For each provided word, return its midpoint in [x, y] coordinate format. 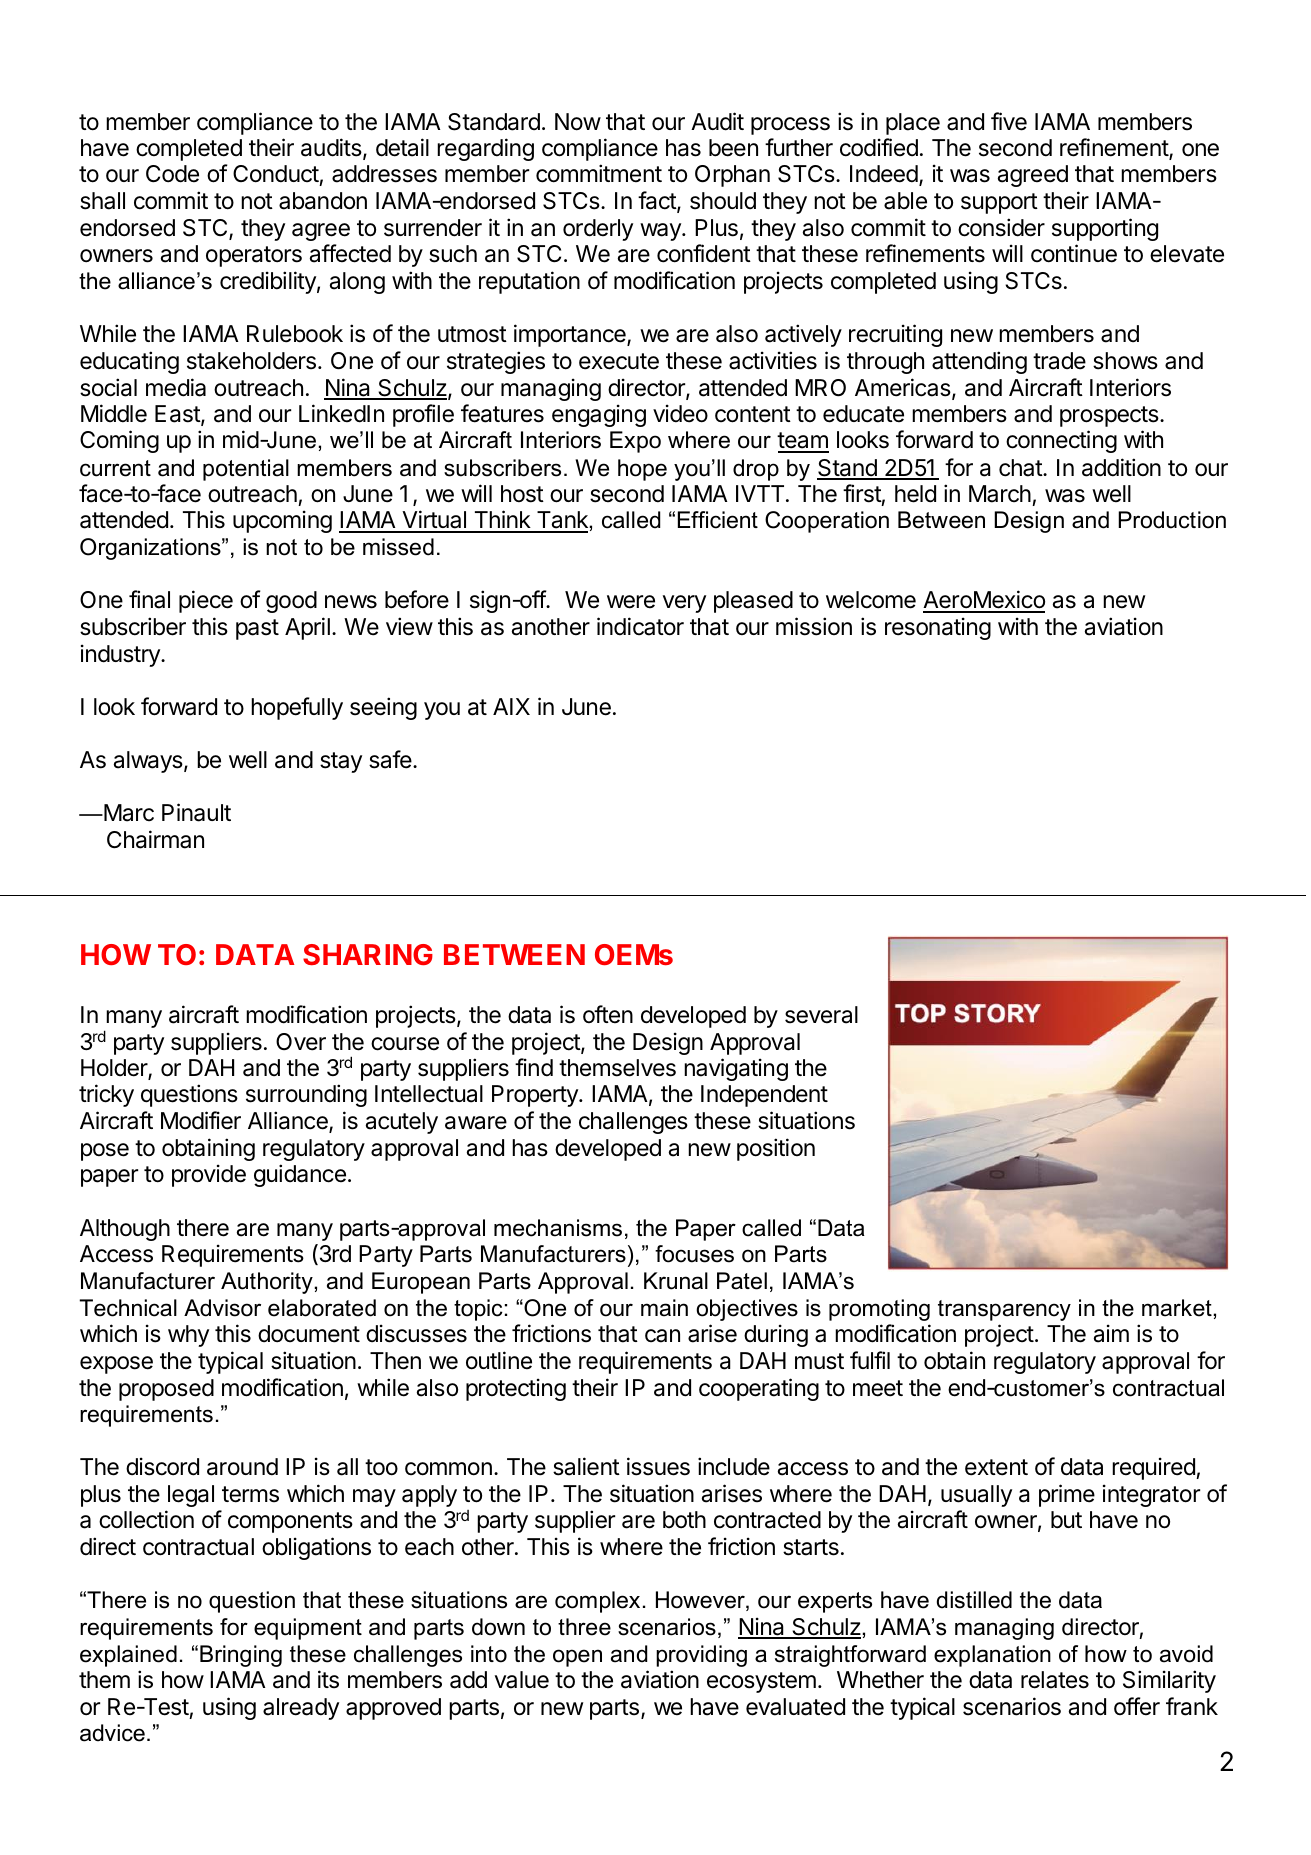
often [608, 1014]
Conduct [276, 175]
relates [1055, 1680]
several [821, 1015]
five [1009, 121]
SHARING [368, 954]
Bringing [241, 1656]
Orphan [732, 176]
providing [701, 1656]
